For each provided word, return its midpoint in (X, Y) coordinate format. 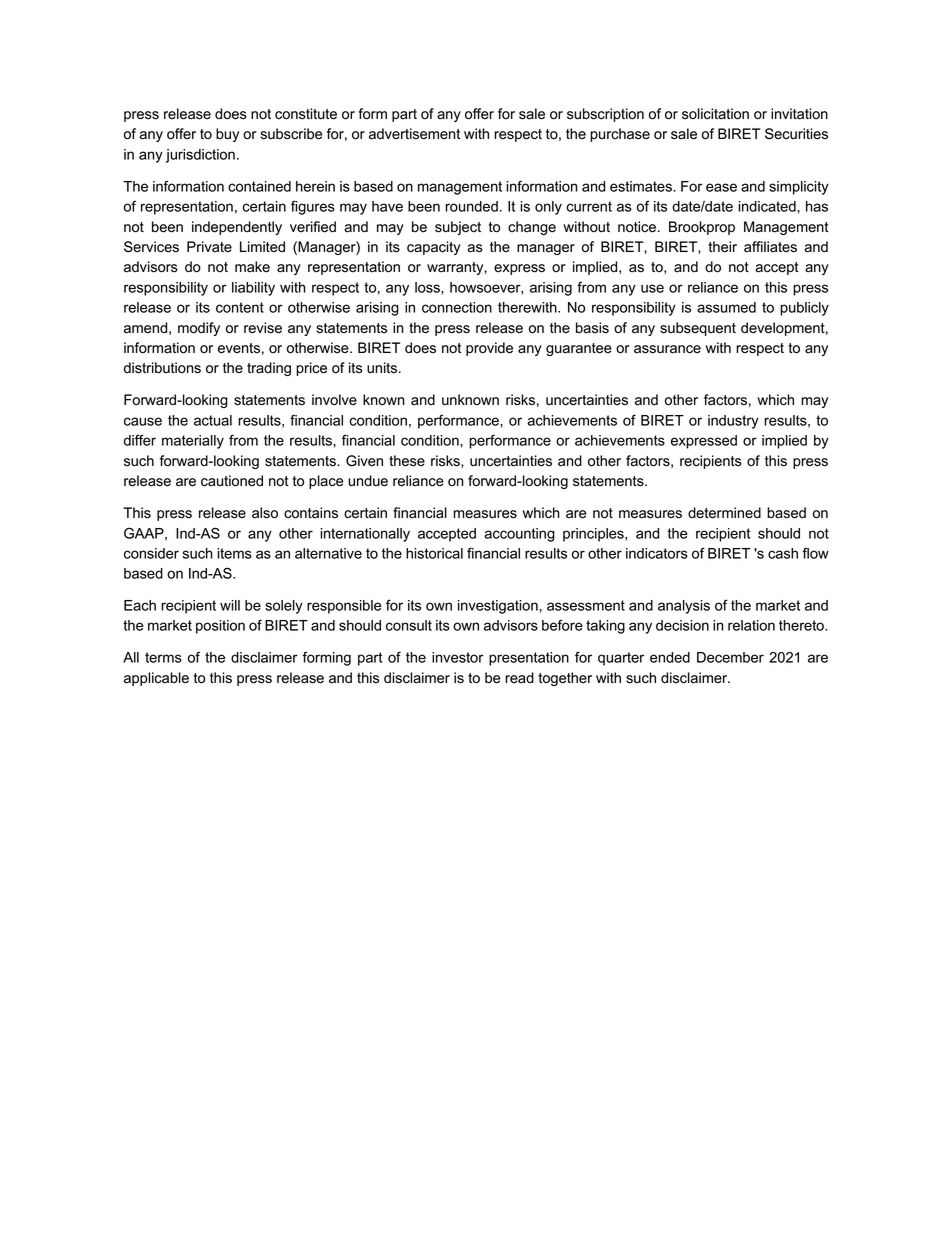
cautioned (232, 481)
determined (724, 513)
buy (227, 135)
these (407, 461)
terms (163, 657)
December (730, 657)
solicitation (715, 114)
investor (458, 657)
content (240, 307)
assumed (726, 307)
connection (457, 307)
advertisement (414, 134)
